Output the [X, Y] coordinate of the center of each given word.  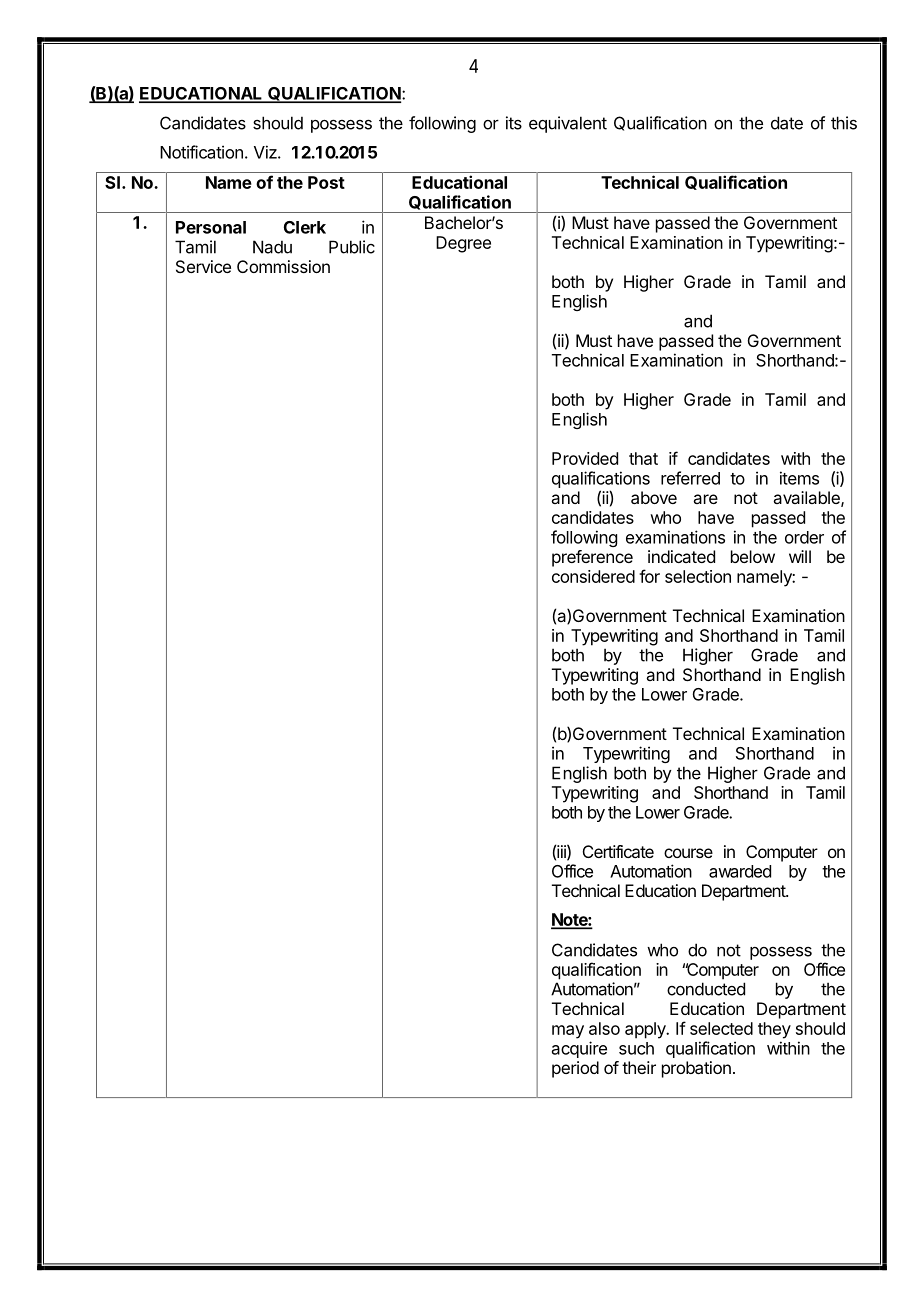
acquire [579, 1049]
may [568, 1032]
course [688, 853]
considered [593, 576]
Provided [585, 458]
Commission [283, 266]
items [799, 478]
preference [592, 558]
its [514, 123]
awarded [740, 871]
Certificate [618, 851]
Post [326, 182]
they [774, 1030]
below [753, 556]
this [844, 123]
